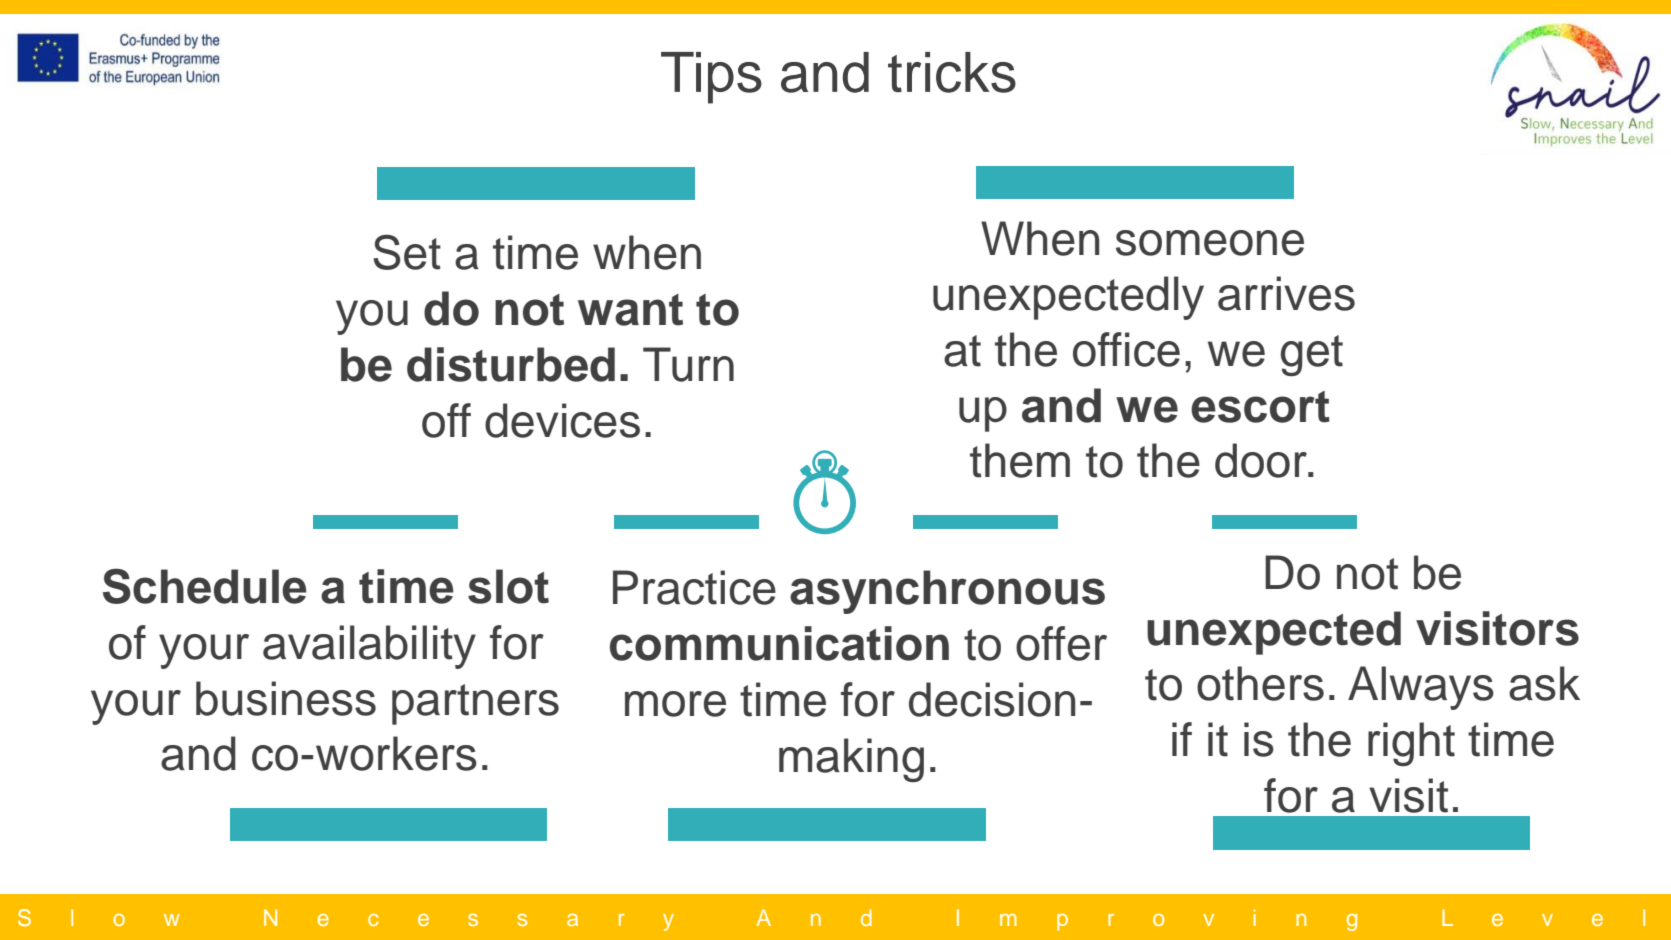  Describe the element at coordinates (1262, 460) in the screenshot. I see `door` at that location.
